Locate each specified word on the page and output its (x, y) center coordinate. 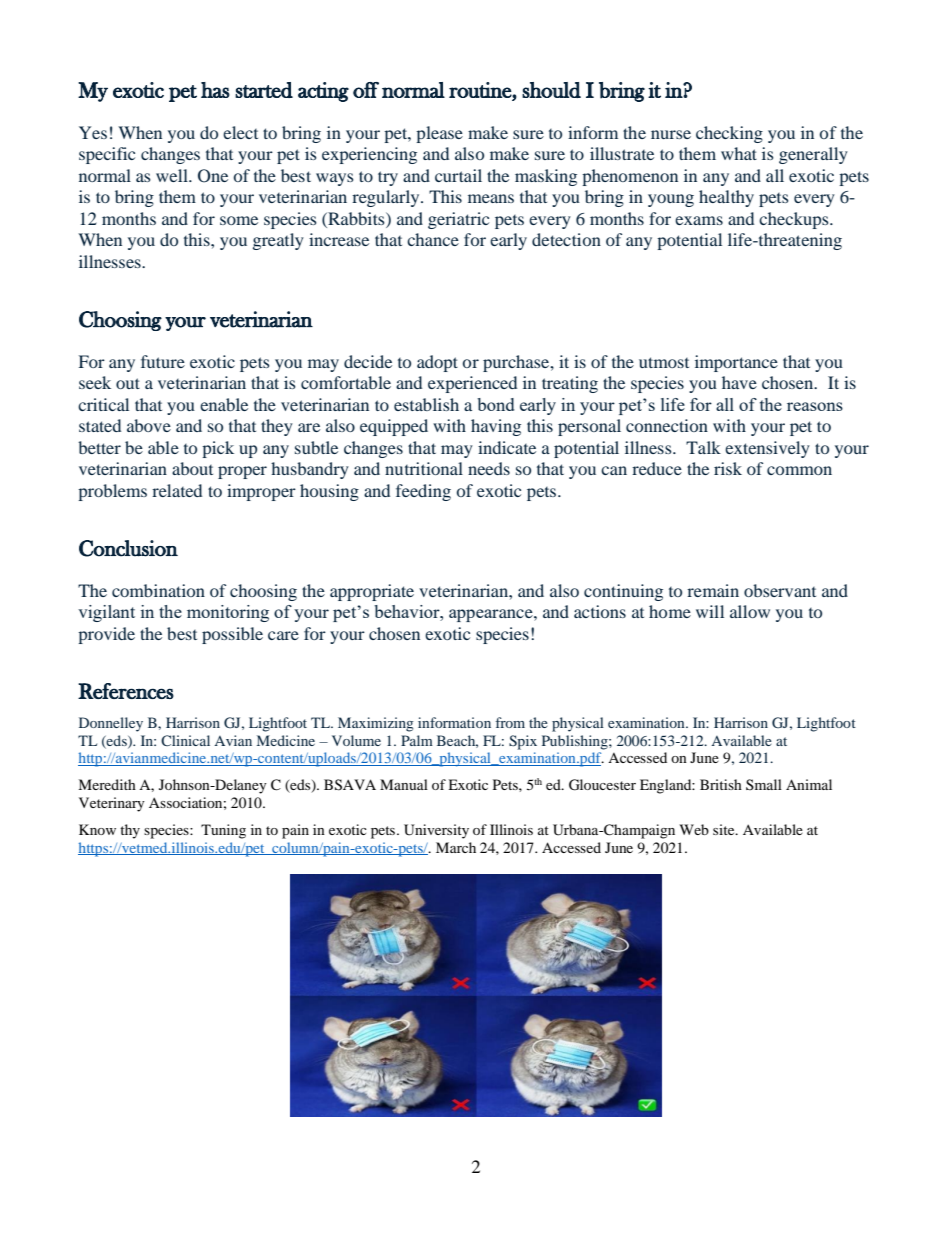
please (439, 134)
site (725, 829)
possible (232, 635)
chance (433, 239)
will (710, 611)
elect (240, 132)
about (192, 468)
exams (699, 220)
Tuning (223, 831)
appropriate (372, 592)
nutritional (424, 468)
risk (728, 468)
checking (729, 134)
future (163, 361)
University (436, 831)
